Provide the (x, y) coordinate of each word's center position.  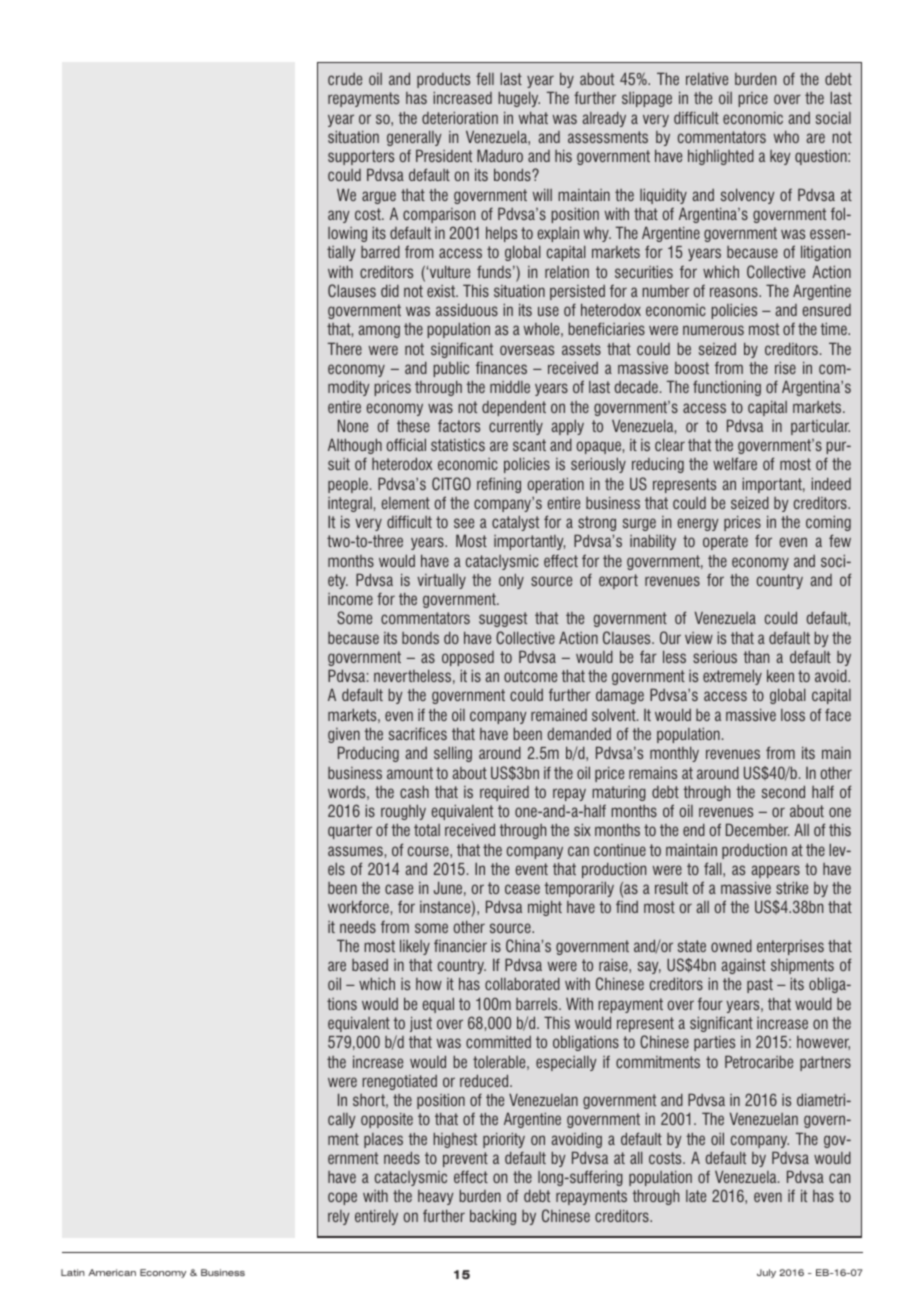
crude (345, 79)
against (744, 966)
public (451, 369)
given (344, 735)
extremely (732, 677)
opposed (468, 658)
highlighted (721, 157)
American (112, 1272)
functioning (727, 388)
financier (460, 945)
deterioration (460, 117)
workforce (358, 906)
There (344, 348)
